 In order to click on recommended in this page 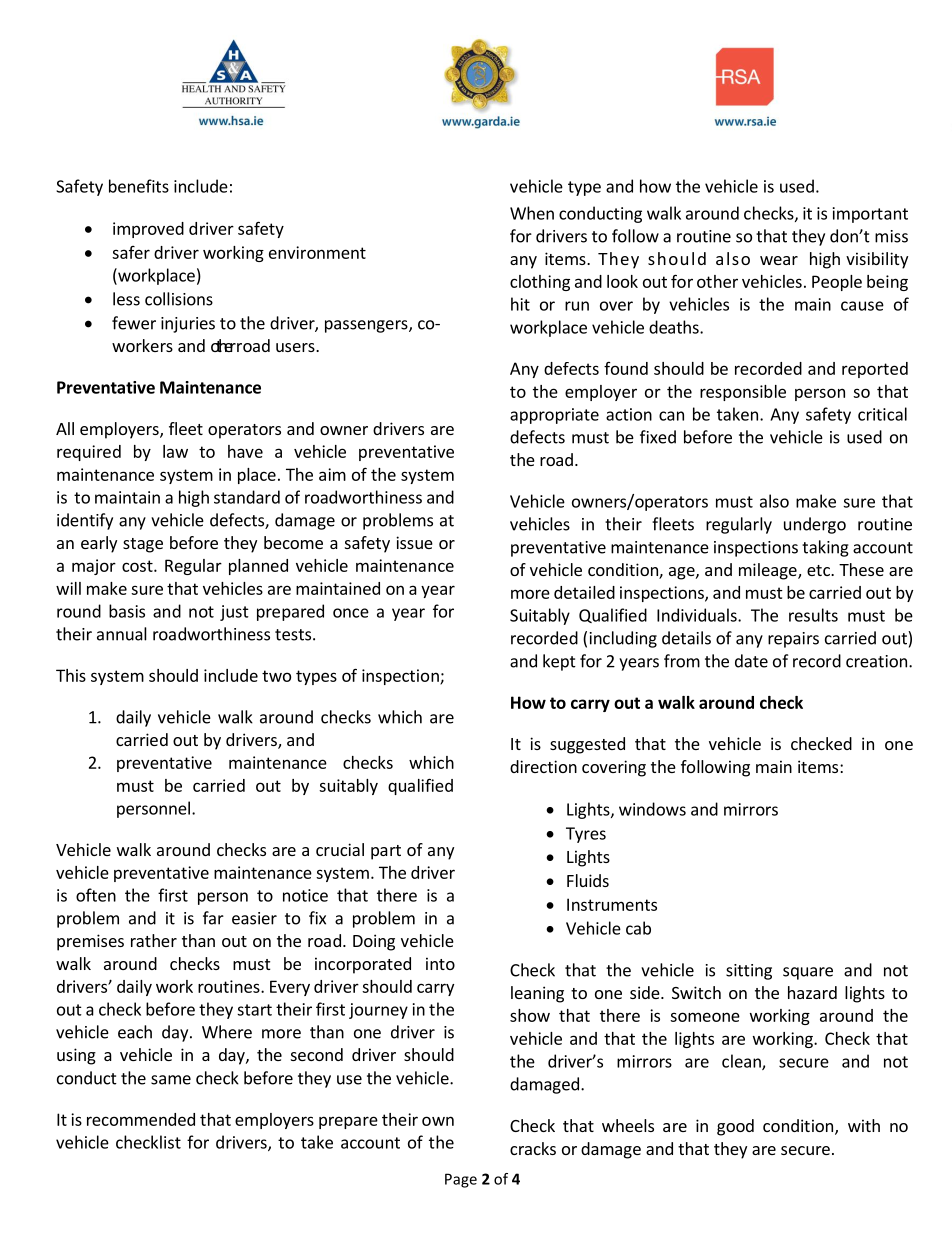, I will do `click(141, 1119)`.
